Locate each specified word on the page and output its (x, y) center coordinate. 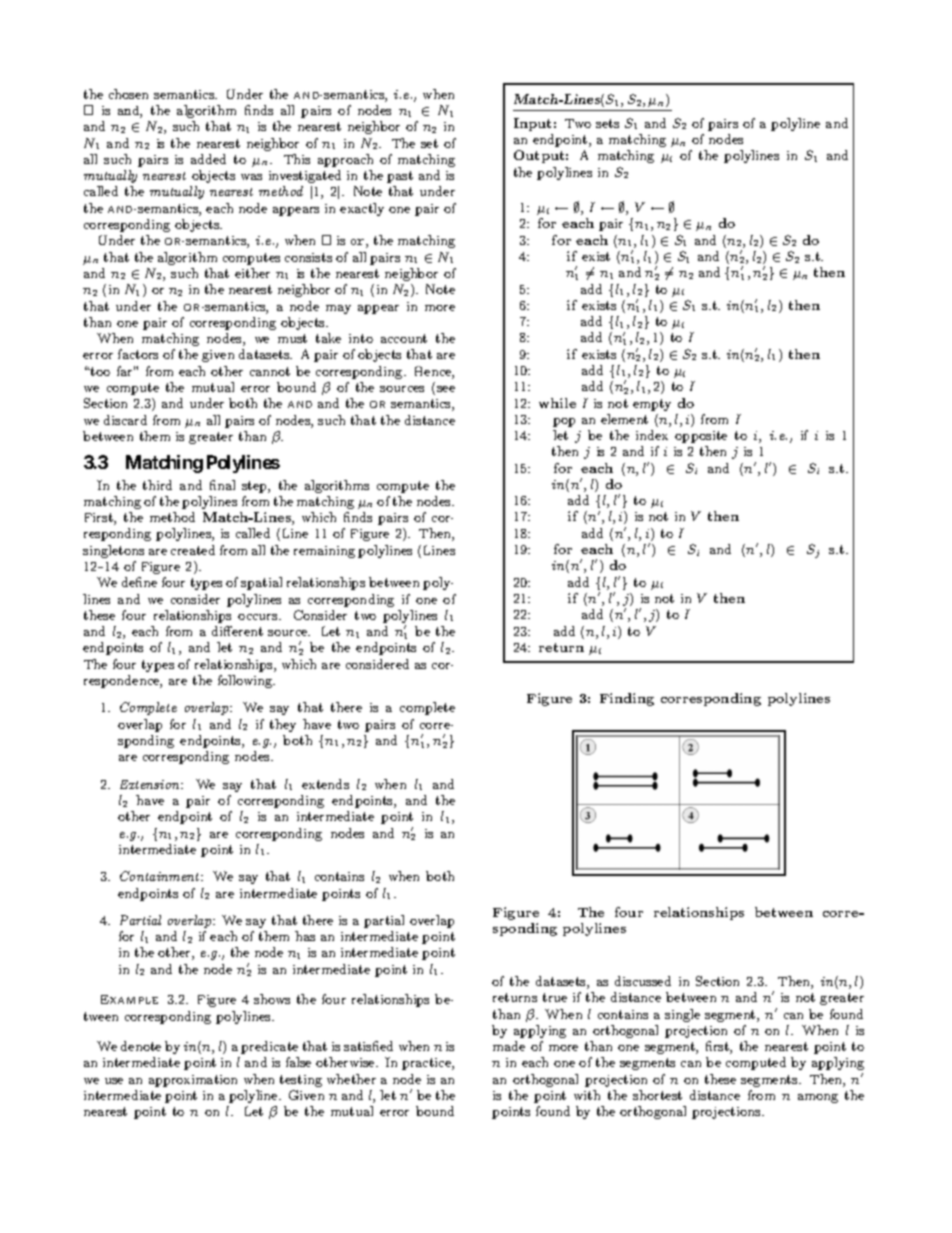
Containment (161, 876)
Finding (627, 699)
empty (652, 405)
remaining (324, 552)
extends (325, 784)
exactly (362, 209)
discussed (643, 981)
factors (138, 354)
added (208, 159)
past (400, 177)
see (446, 389)
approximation (193, 1081)
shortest (657, 1095)
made (509, 1046)
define (139, 582)
